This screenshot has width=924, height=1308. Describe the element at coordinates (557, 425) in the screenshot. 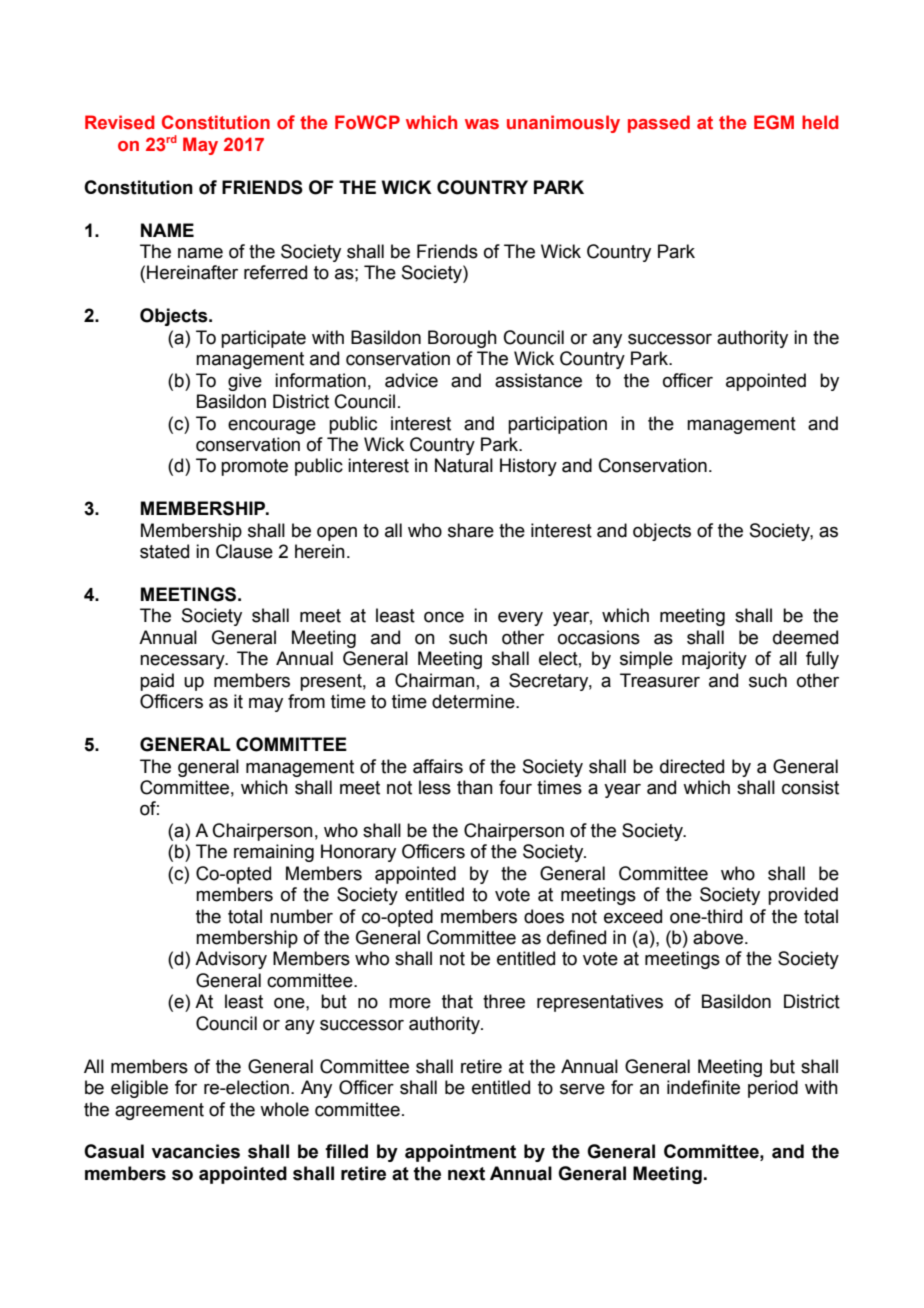

I see `participation` at that location.
